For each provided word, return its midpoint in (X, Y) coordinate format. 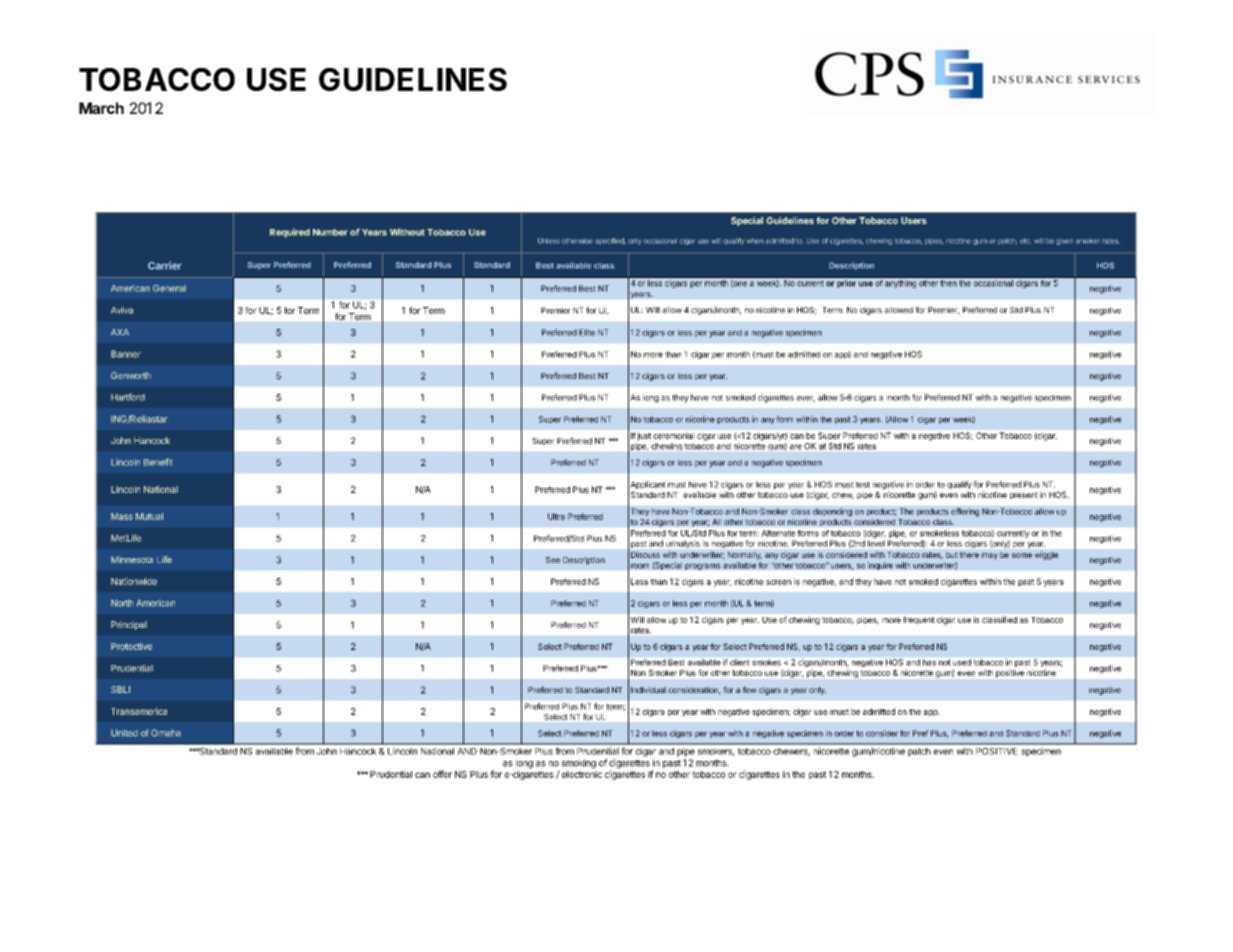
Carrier (165, 265)
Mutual (149, 516)
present (1024, 496)
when (755, 241)
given (1064, 242)
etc (1025, 241)
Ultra (556, 516)
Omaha (166, 733)
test (863, 485)
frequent (919, 620)
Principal (129, 625)
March (101, 108)
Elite (587, 332)
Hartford (128, 397)
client (739, 662)
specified (610, 241)
